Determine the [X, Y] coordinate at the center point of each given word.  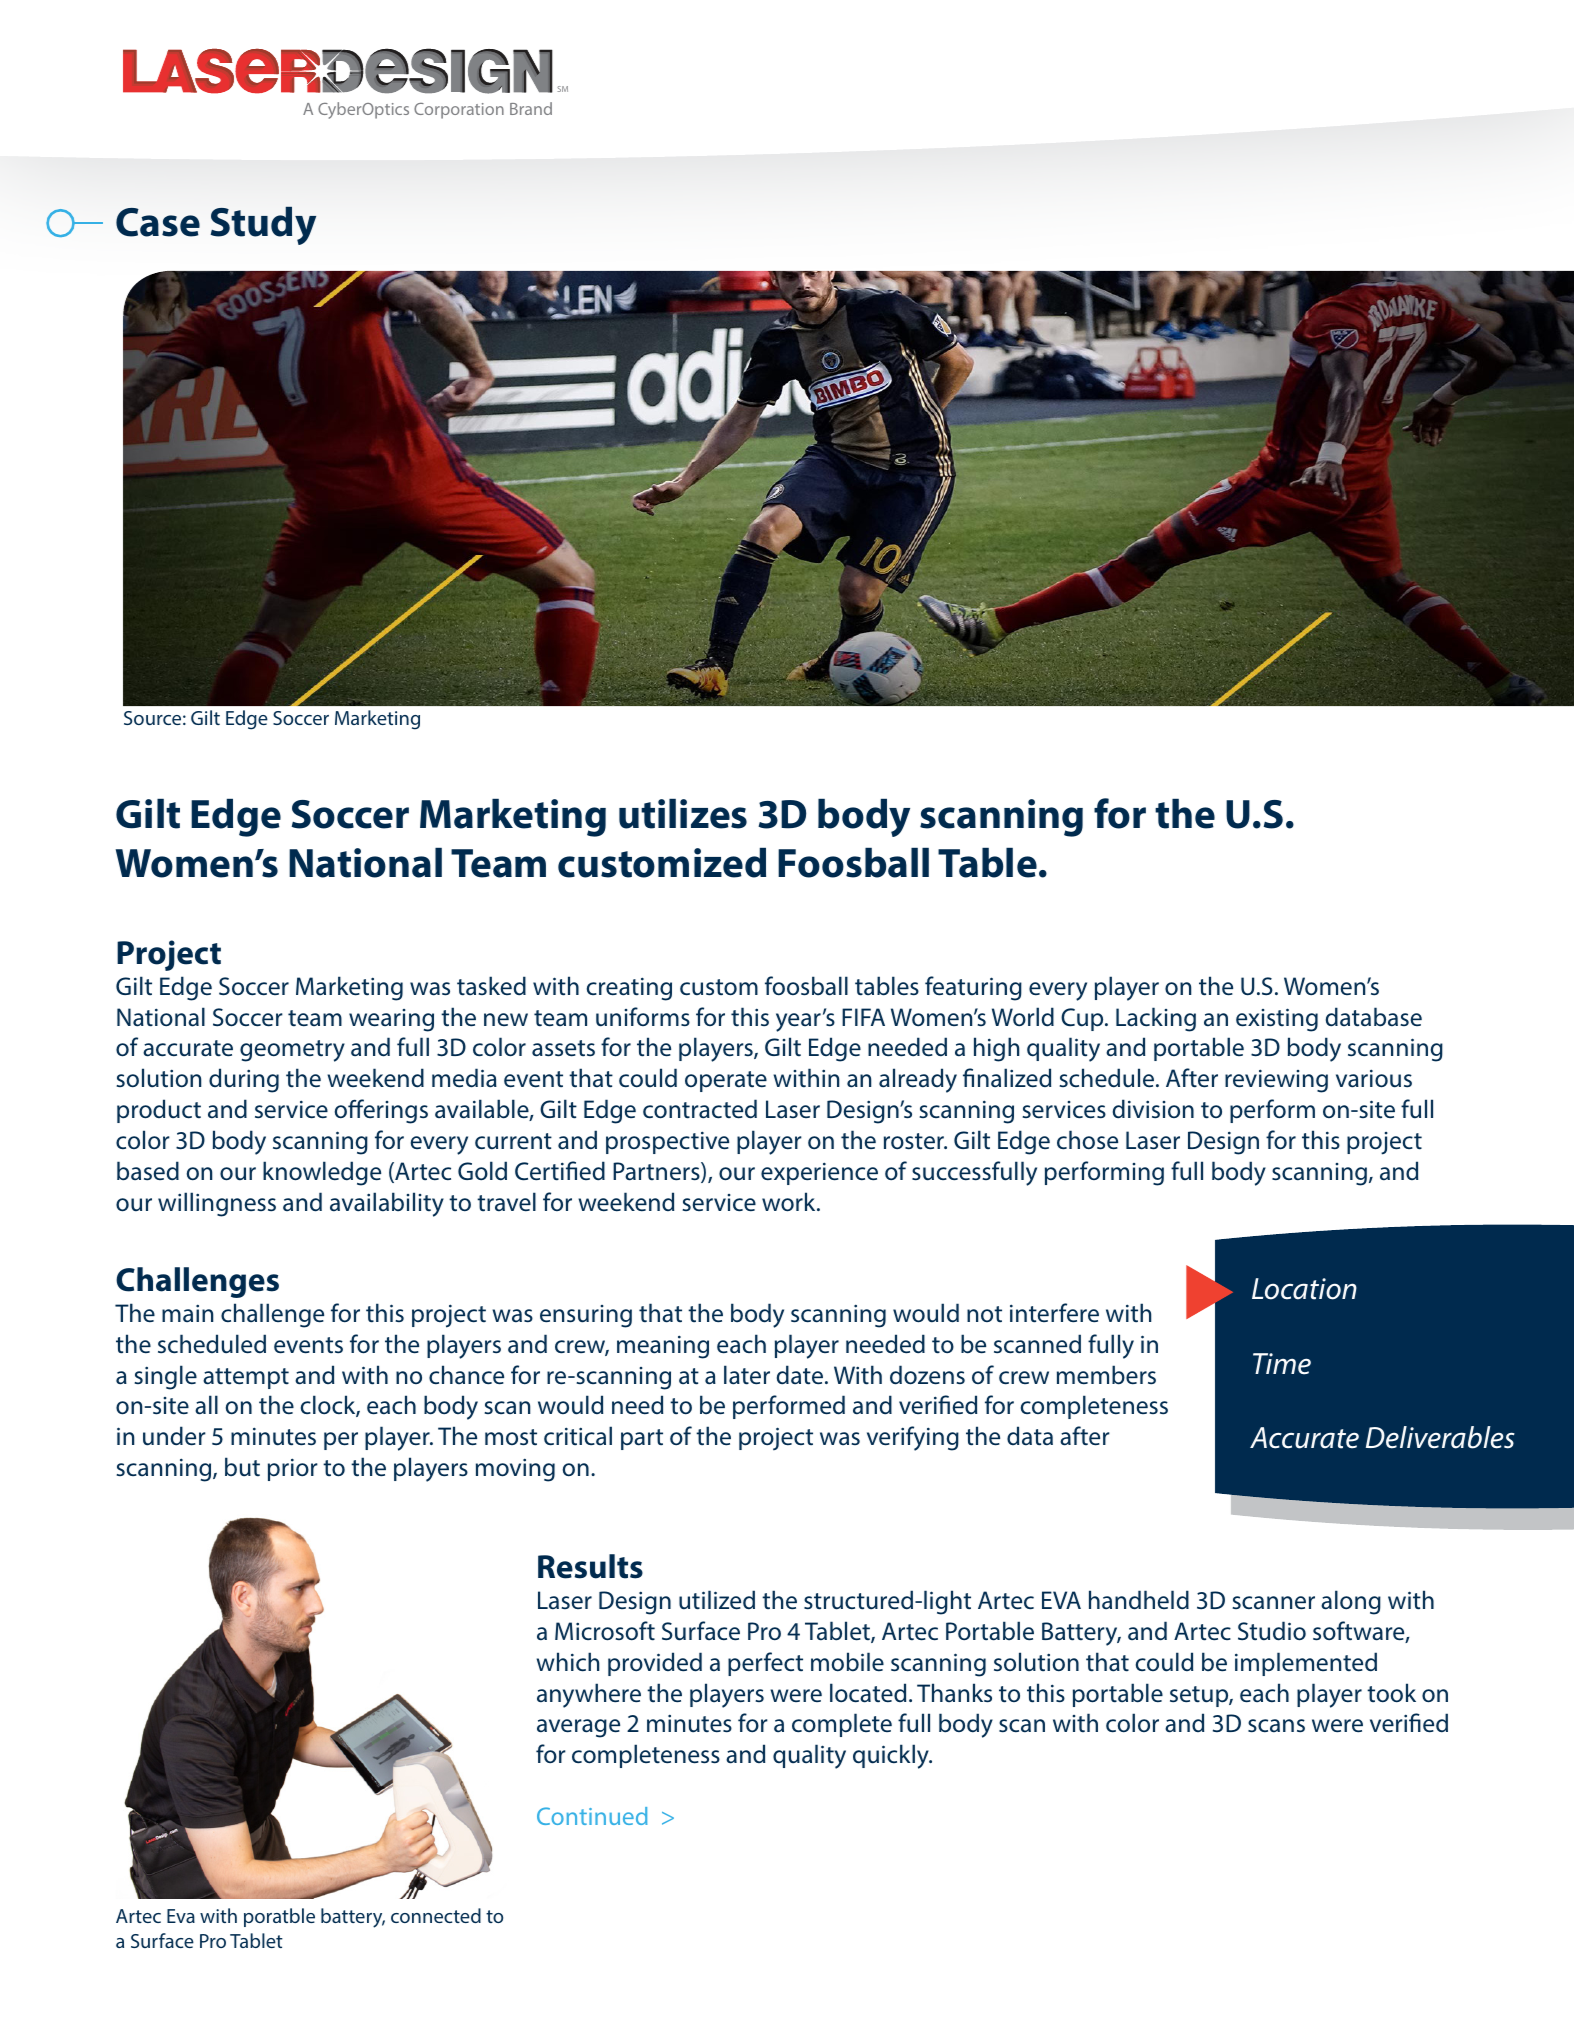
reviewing [1276, 1081]
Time [1282, 1364]
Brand [531, 108]
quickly [892, 1756]
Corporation [459, 111]
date [801, 1375]
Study [263, 226]
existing [1277, 1020]
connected [436, 1915]
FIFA [863, 1017]
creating [629, 989]
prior [293, 1469]
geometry [292, 1051]
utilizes [683, 814]
